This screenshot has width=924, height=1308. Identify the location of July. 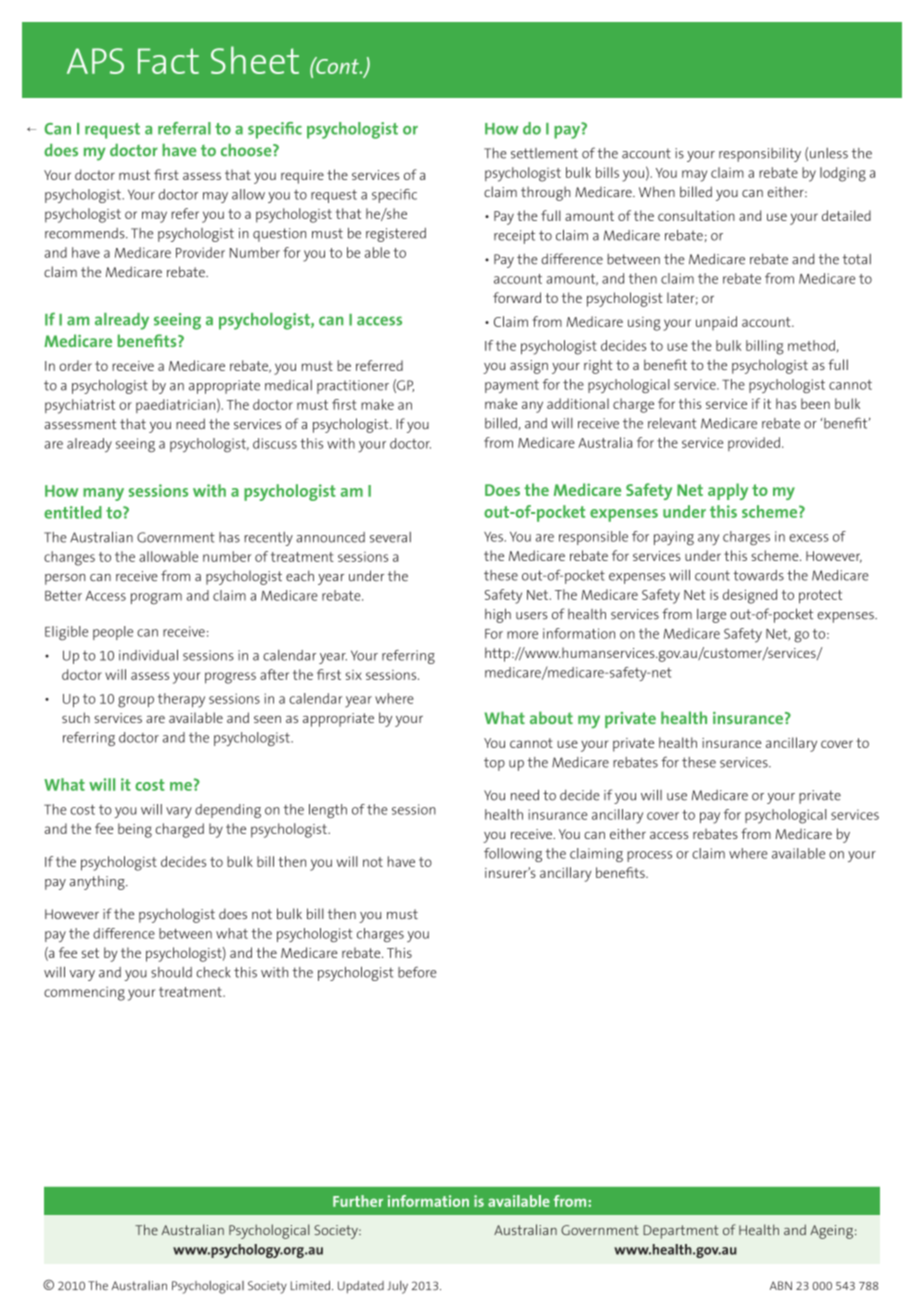
(397, 1287).
